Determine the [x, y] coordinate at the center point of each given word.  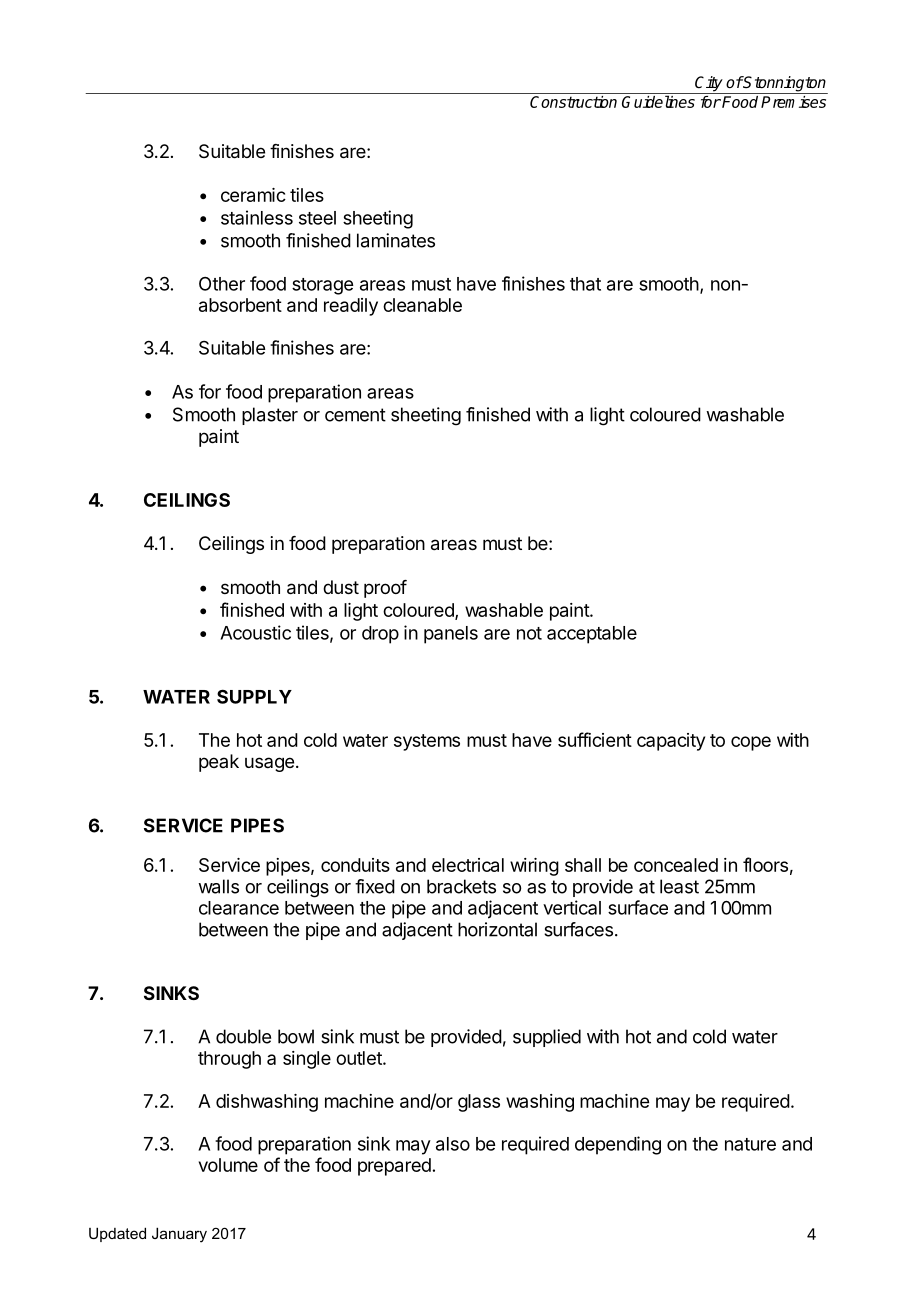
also [453, 1144]
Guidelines [658, 101]
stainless [257, 217]
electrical [468, 865]
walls [218, 886]
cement [355, 415]
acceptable [592, 635]
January [179, 1235]
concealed [676, 865]
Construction [573, 102]
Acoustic [255, 632]
